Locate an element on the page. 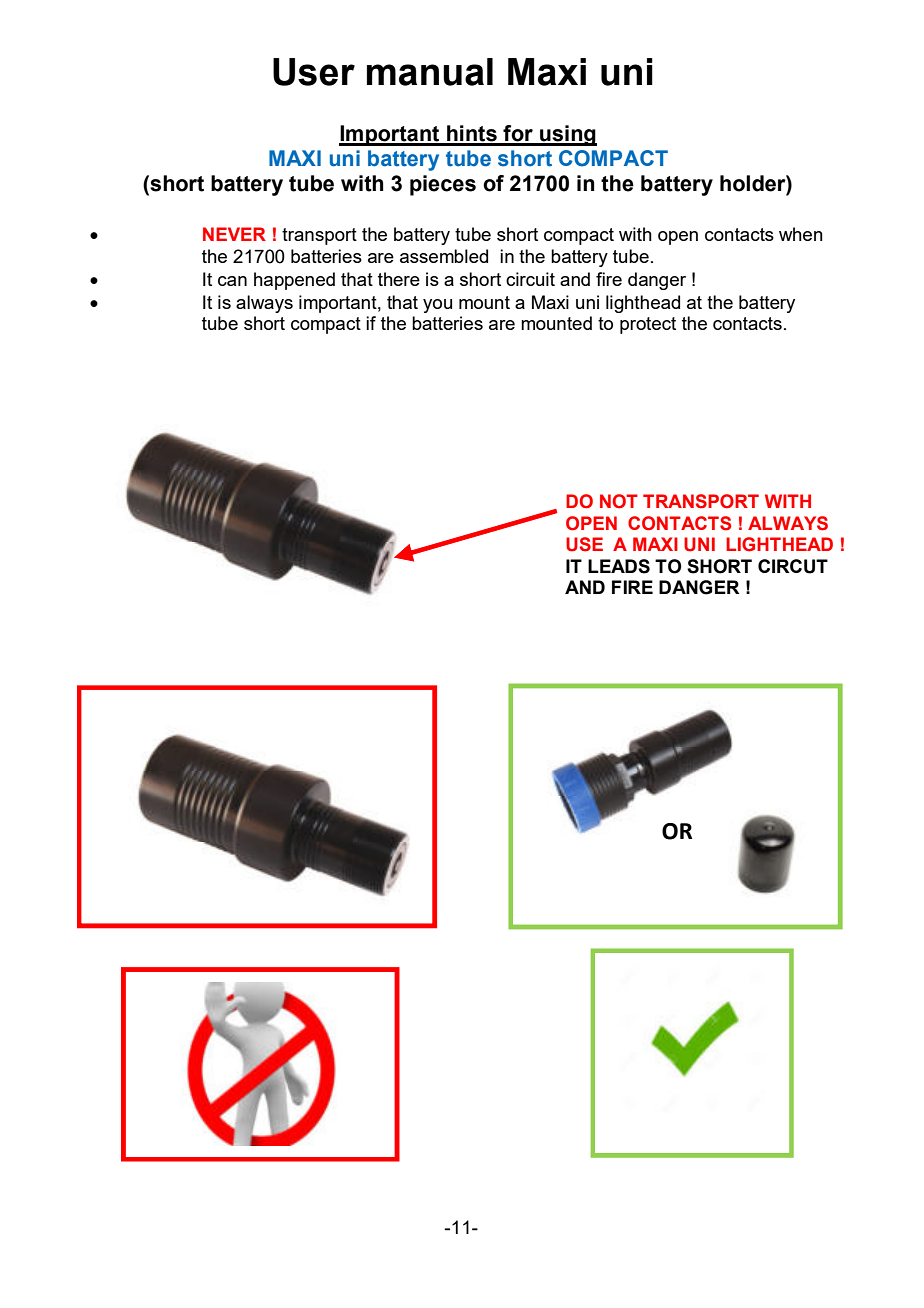  pieces is located at coordinates (443, 185).
